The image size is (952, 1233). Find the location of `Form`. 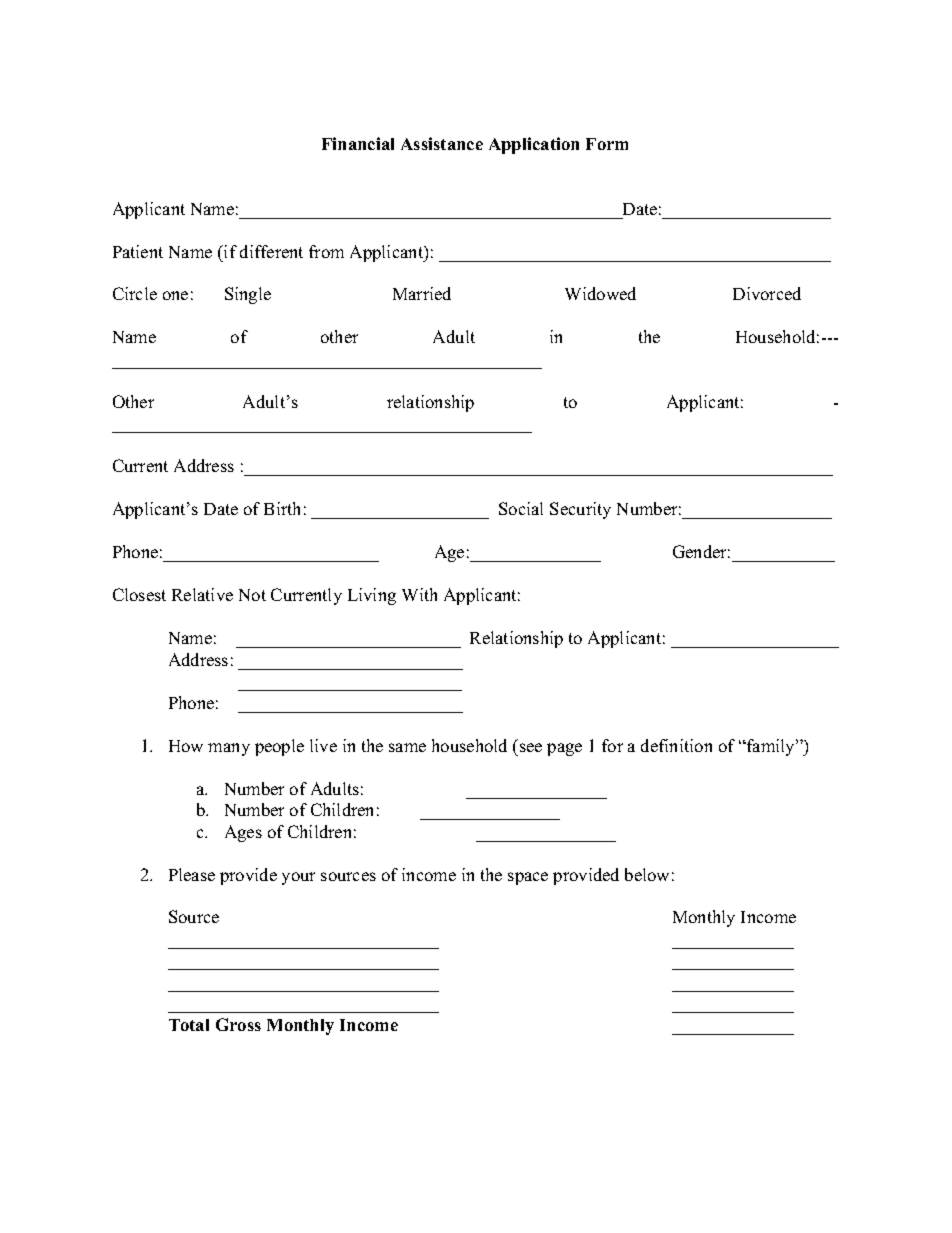

Form is located at coordinates (607, 144).
